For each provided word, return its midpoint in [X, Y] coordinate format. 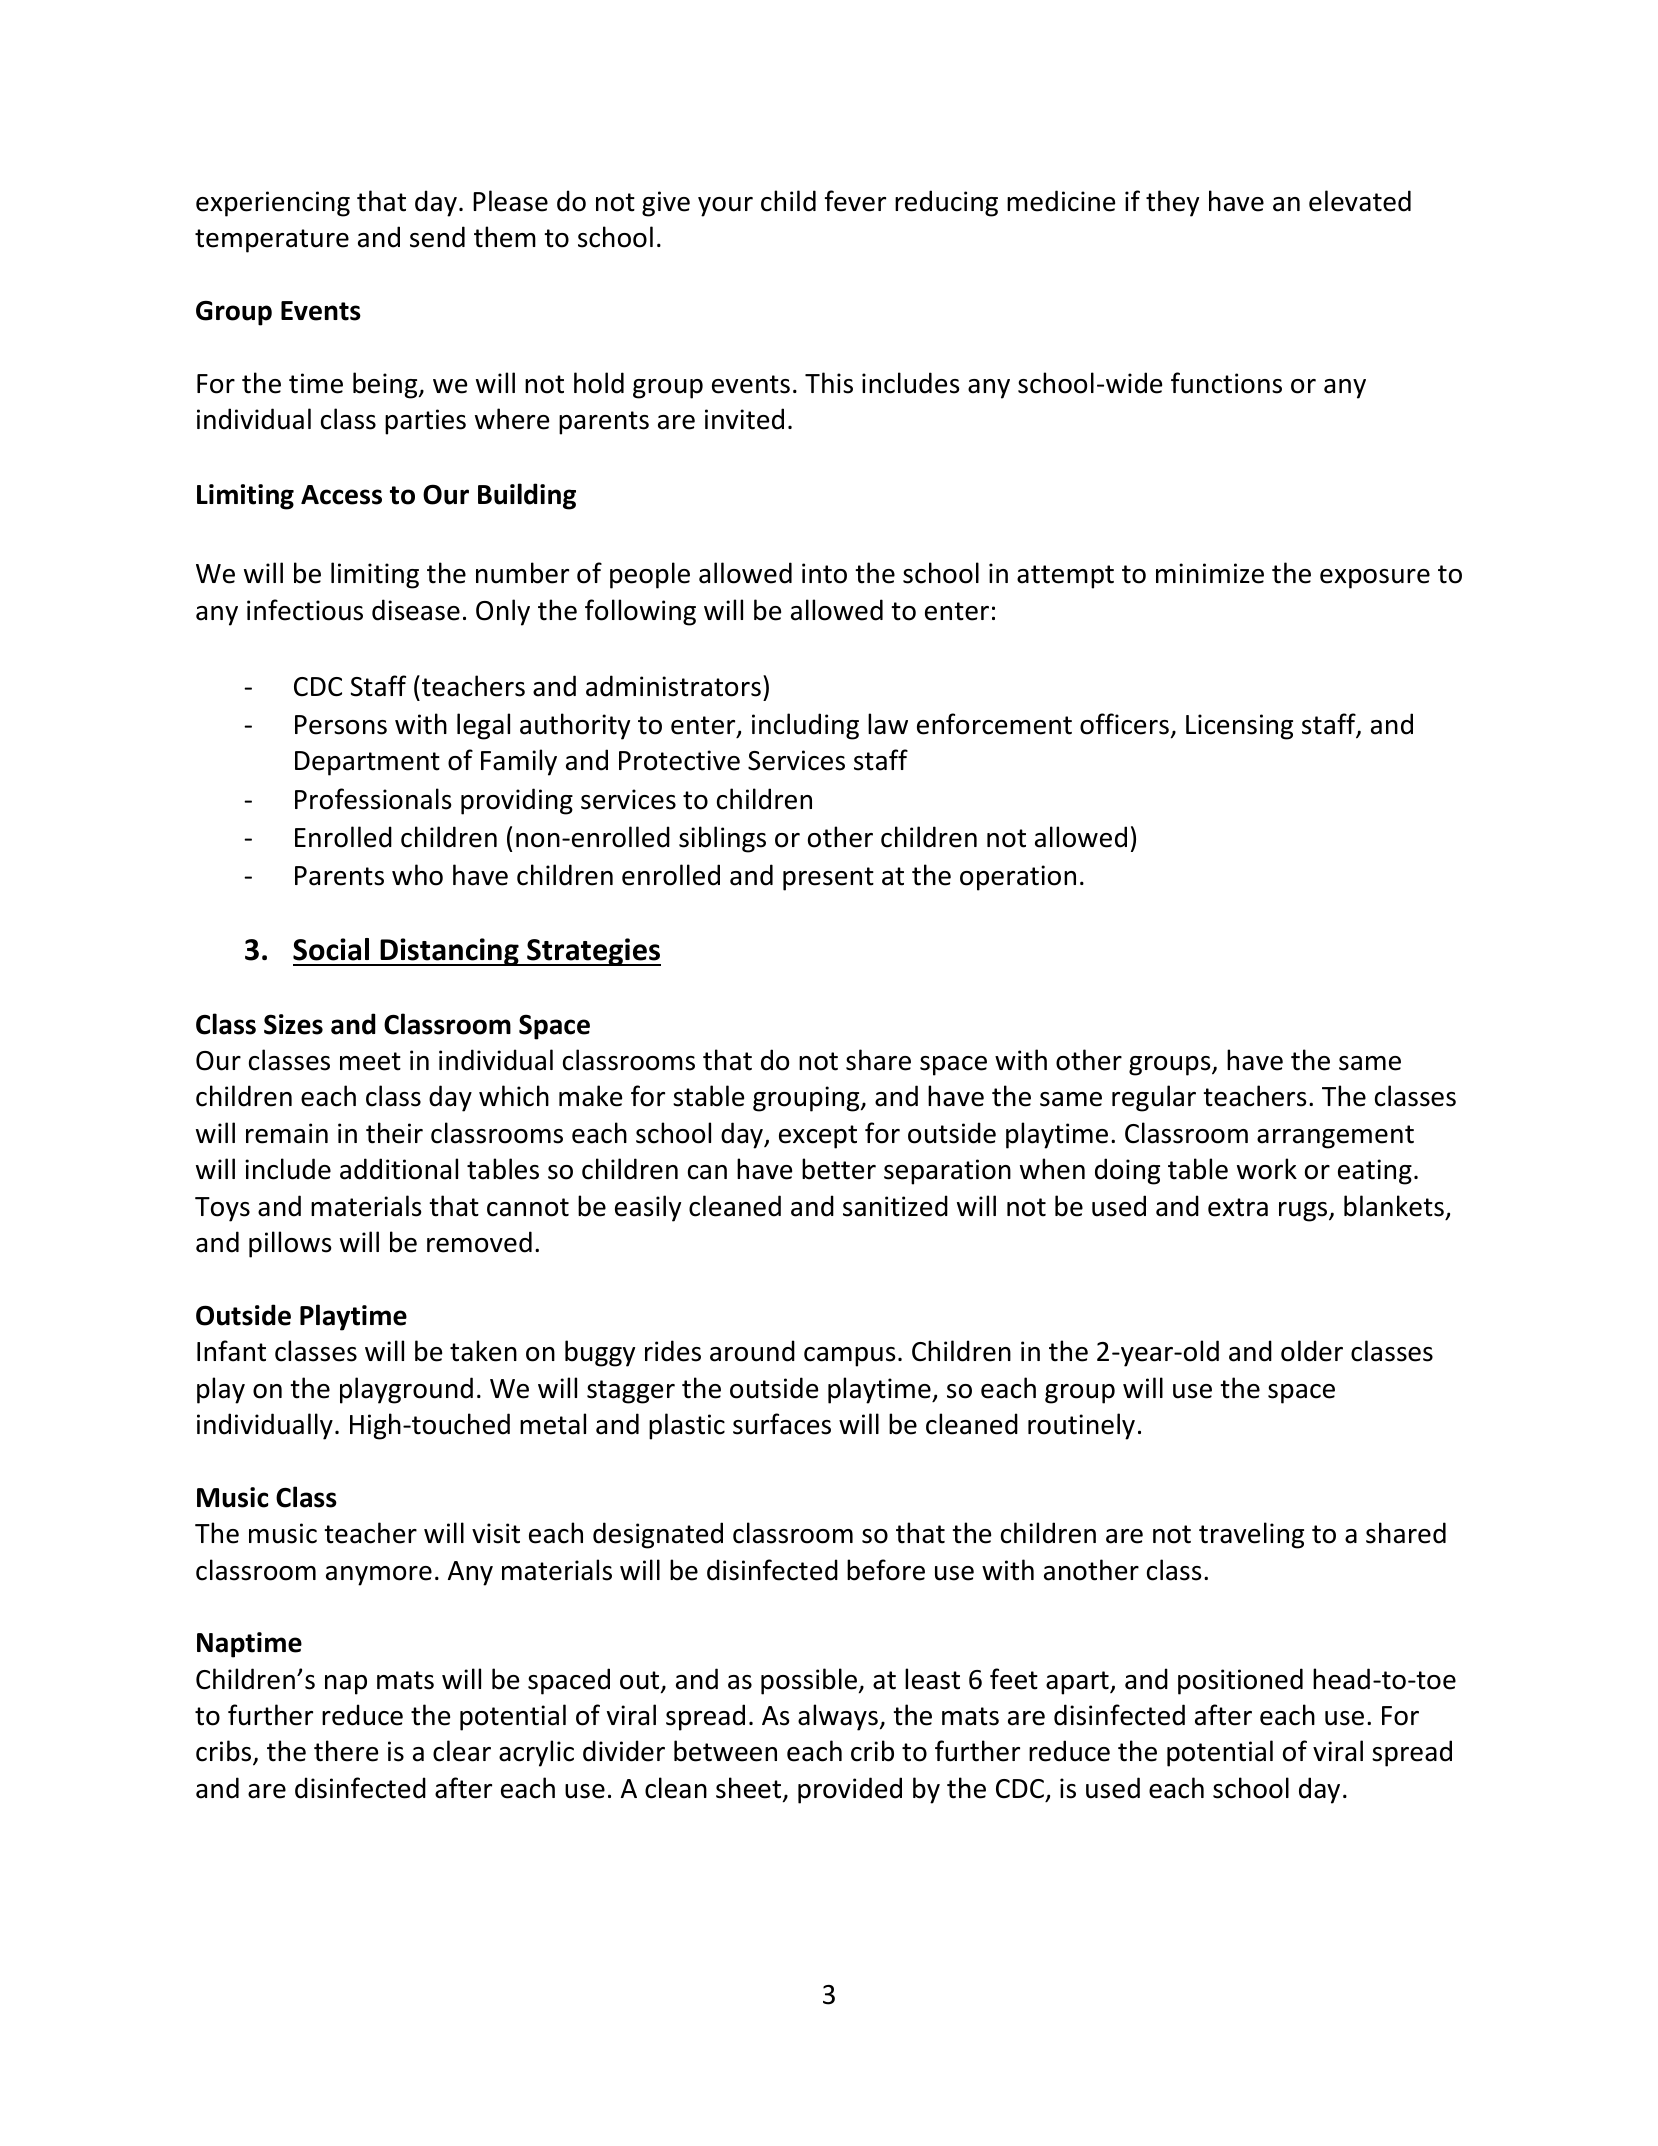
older [1312, 1351]
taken [483, 1351]
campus [849, 1357]
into [824, 573]
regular [1154, 1098]
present [828, 879]
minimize [1210, 573]
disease [416, 610]
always [838, 1717]
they [1172, 203]
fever [855, 201]
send [437, 237]
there [346, 1751]
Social [331, 949]
